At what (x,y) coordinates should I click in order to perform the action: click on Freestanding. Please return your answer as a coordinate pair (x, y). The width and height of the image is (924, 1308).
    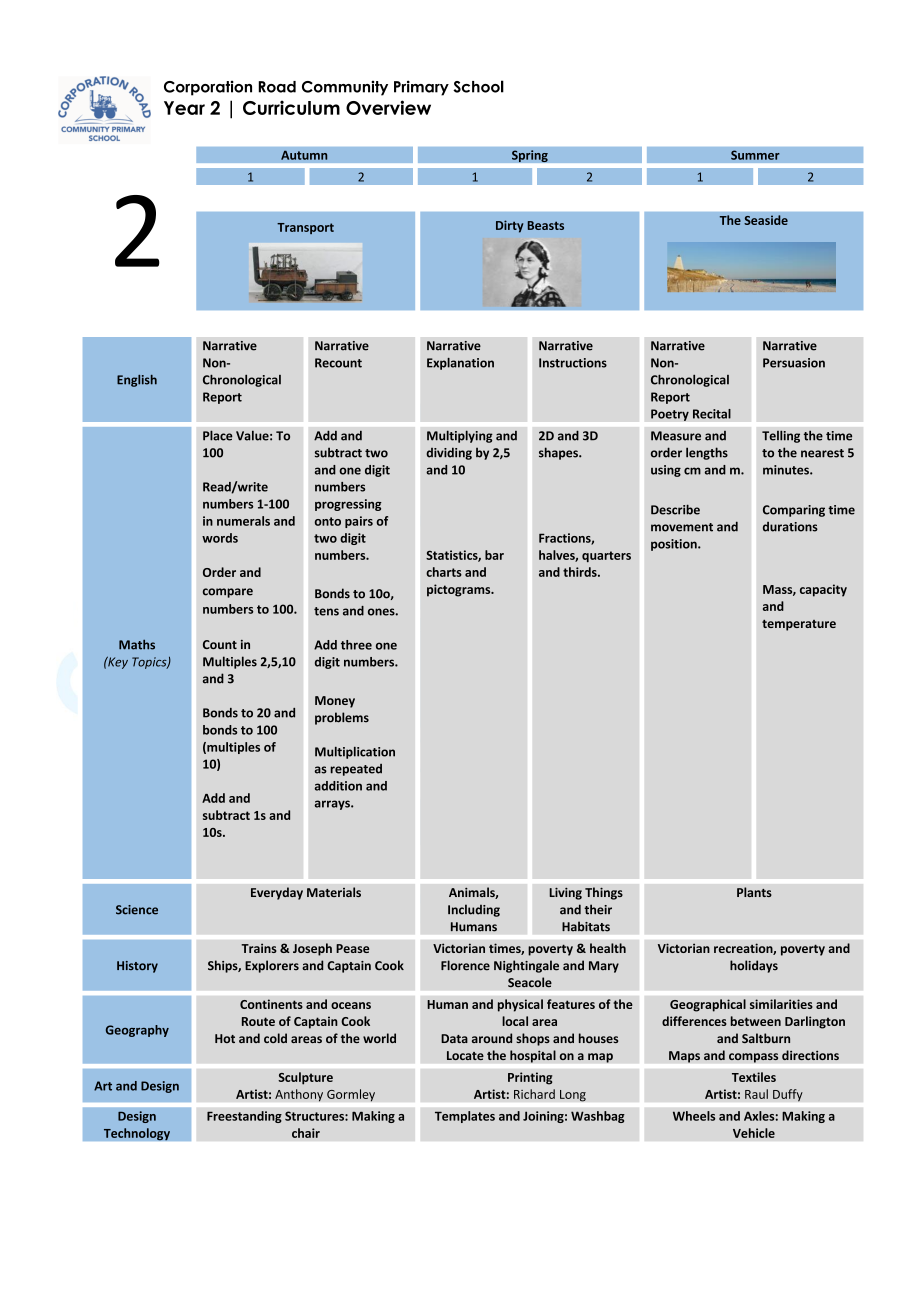
    Looking at the image, I should click on (244, 1117).
